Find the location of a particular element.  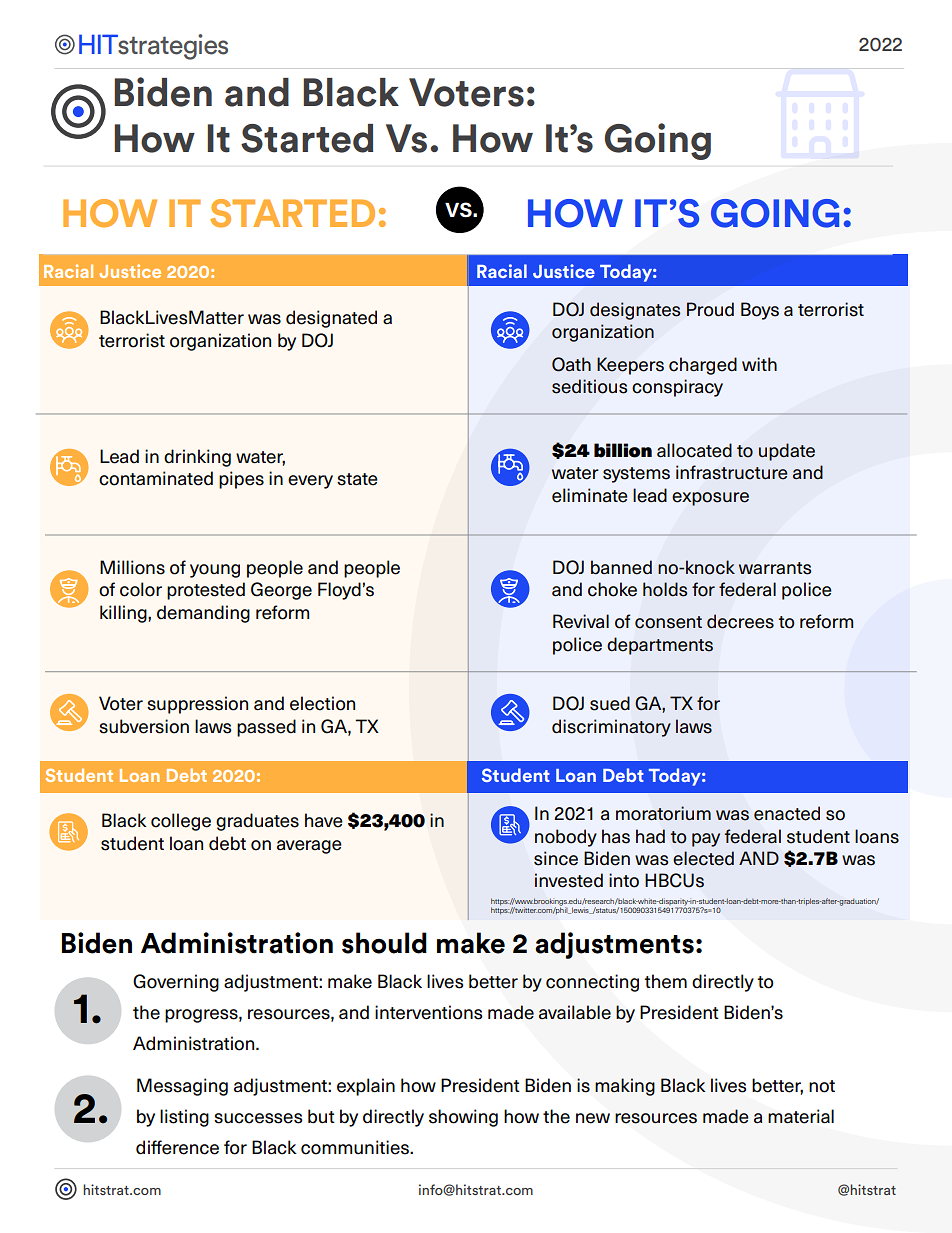

Oath is located at coordinates (571, 364).
